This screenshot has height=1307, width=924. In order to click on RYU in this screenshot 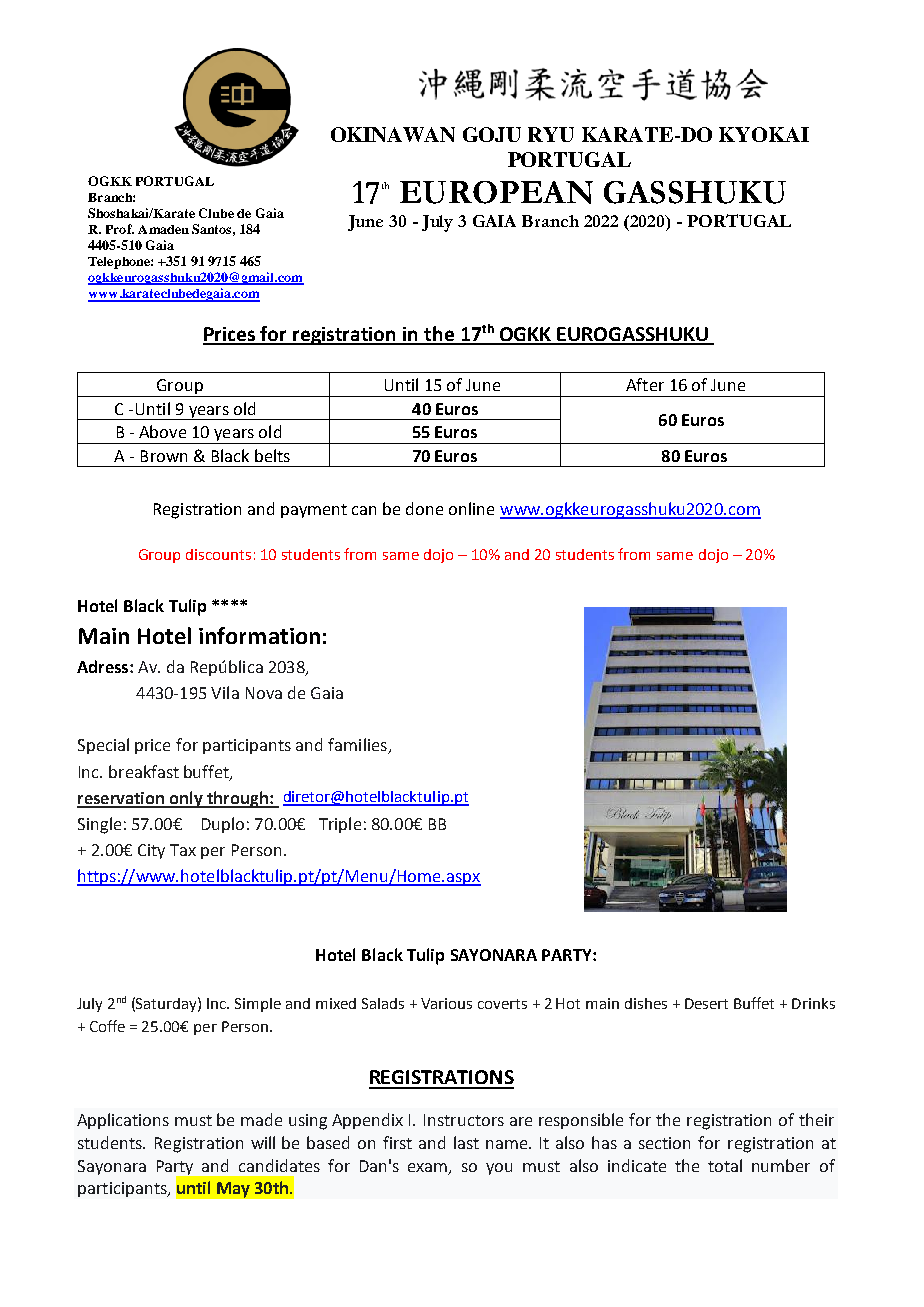, I will do `click(551, 134)`.
